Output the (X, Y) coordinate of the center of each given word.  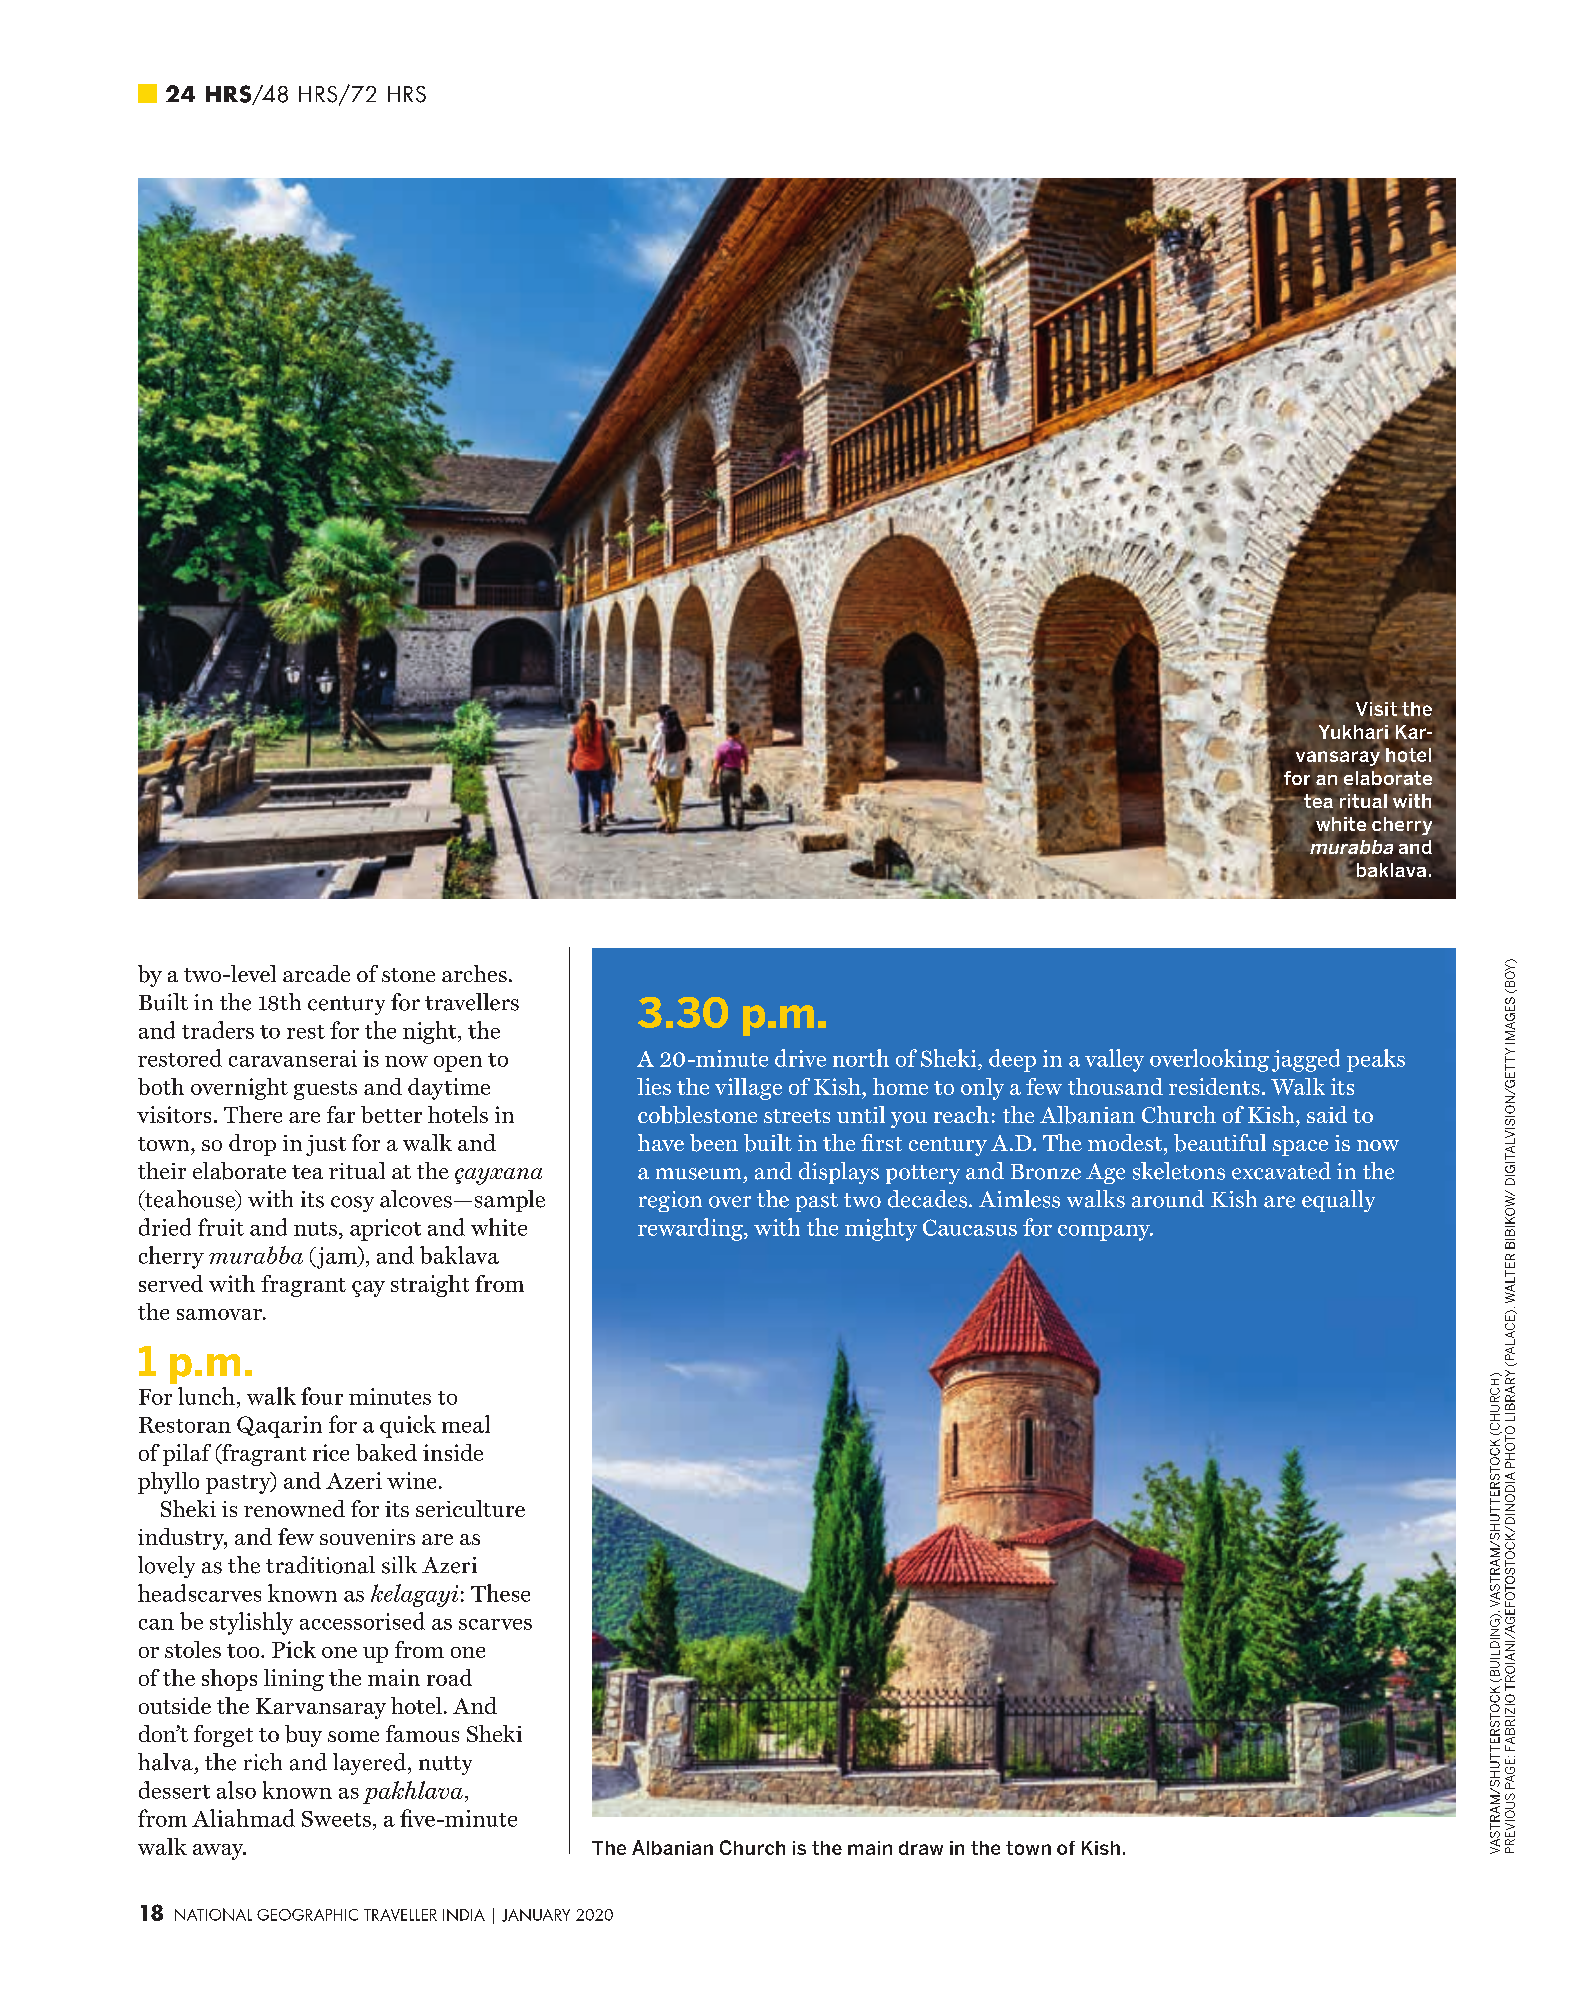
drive (800, 1058)
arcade (316, 973)
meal (466, 1424)
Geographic (307, 1915)
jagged (1306, 1060)
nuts (315, 1229)
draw (921, 1848)
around (1168, 1199)
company (1105, 1233)
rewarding (691, 1229)
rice (331, 1452)
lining (294, 1680)
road (449, 1677)
